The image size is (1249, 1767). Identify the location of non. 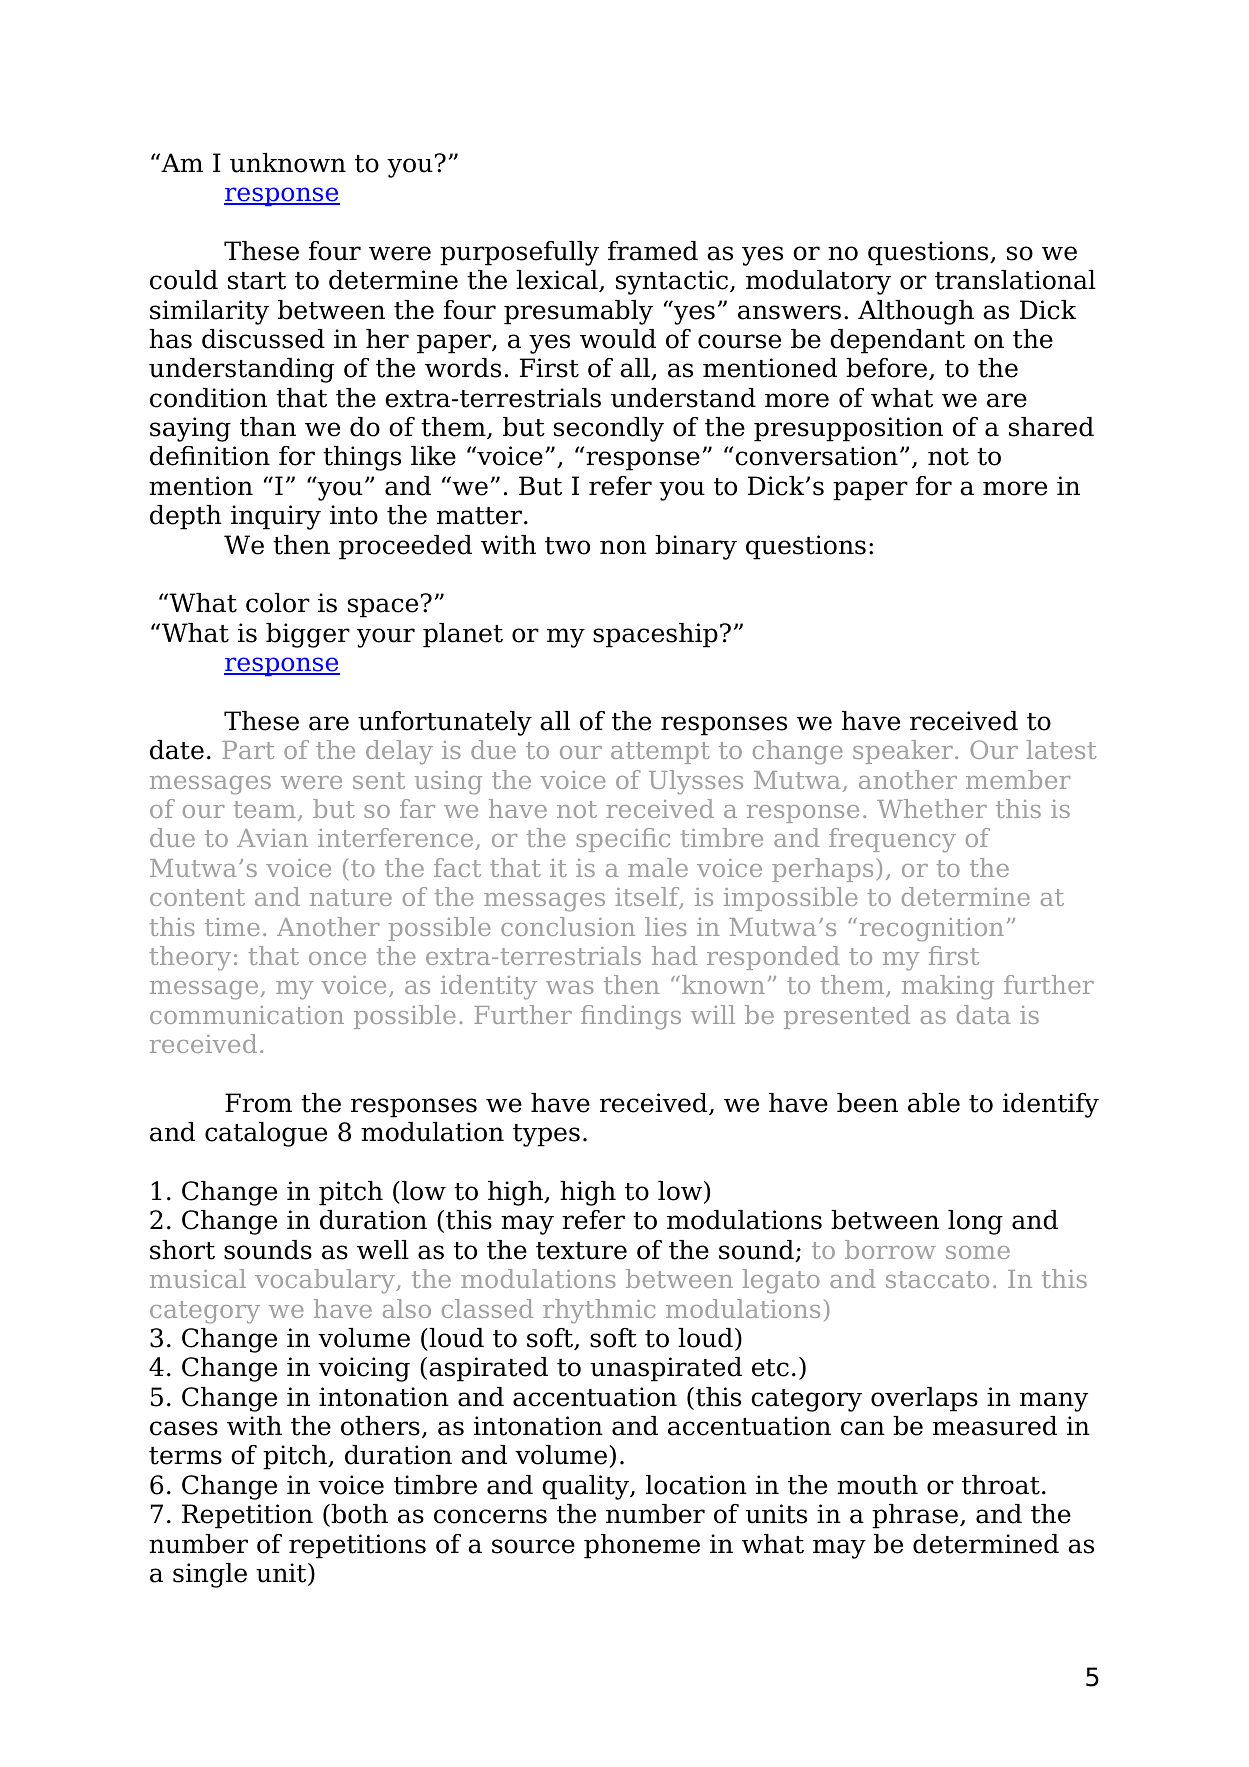
(623, 547).
